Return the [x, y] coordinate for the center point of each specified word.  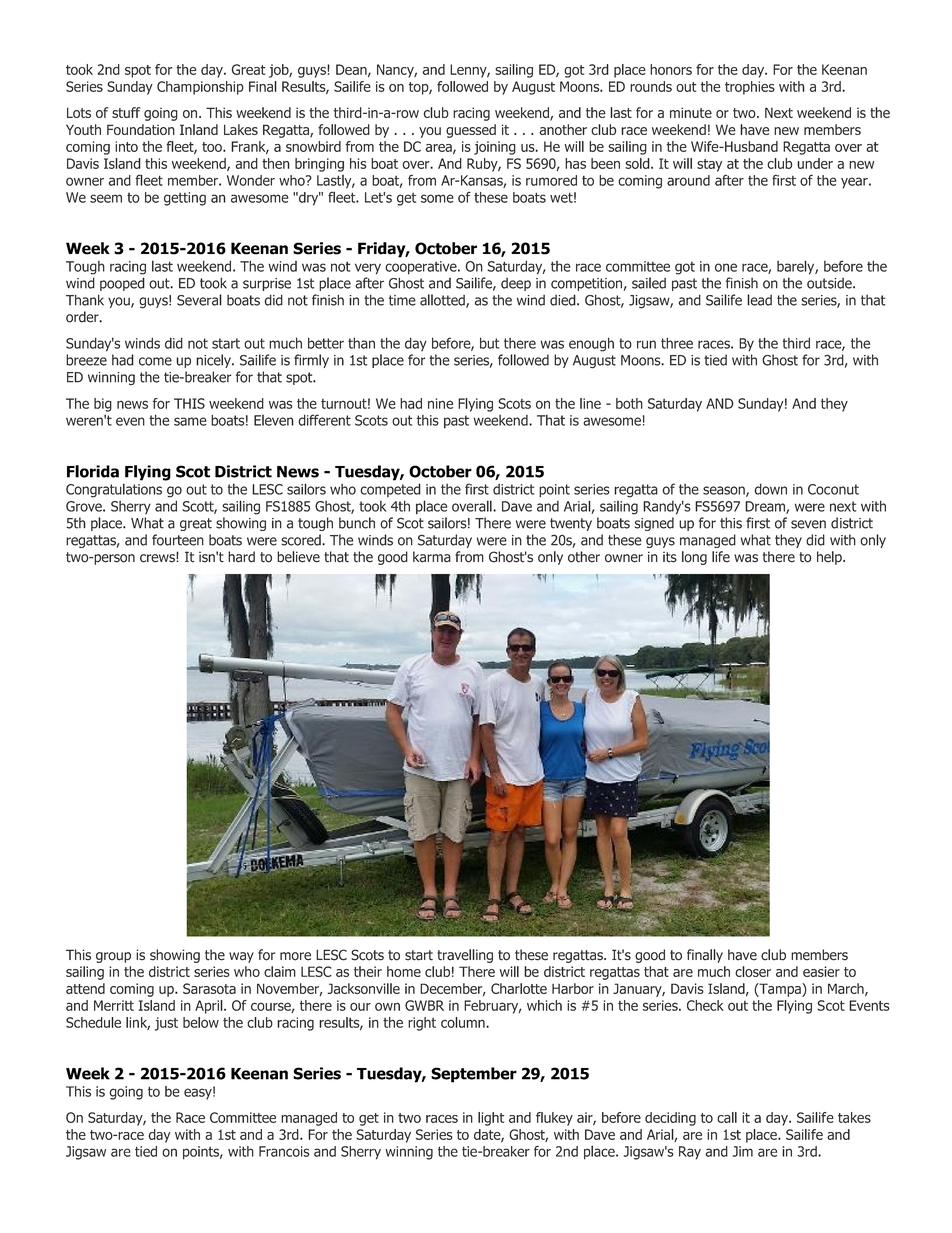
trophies [750, 88]
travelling [465, 956]
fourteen [178, 540]
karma [432, 557]
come [155, 361]
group [113, 957]
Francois [284, 1151]
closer [753, 971]
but [489, 343]
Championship [200, 88]
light [491, 1119]
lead [759, 300]
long [694, 558]
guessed [471, 131]
